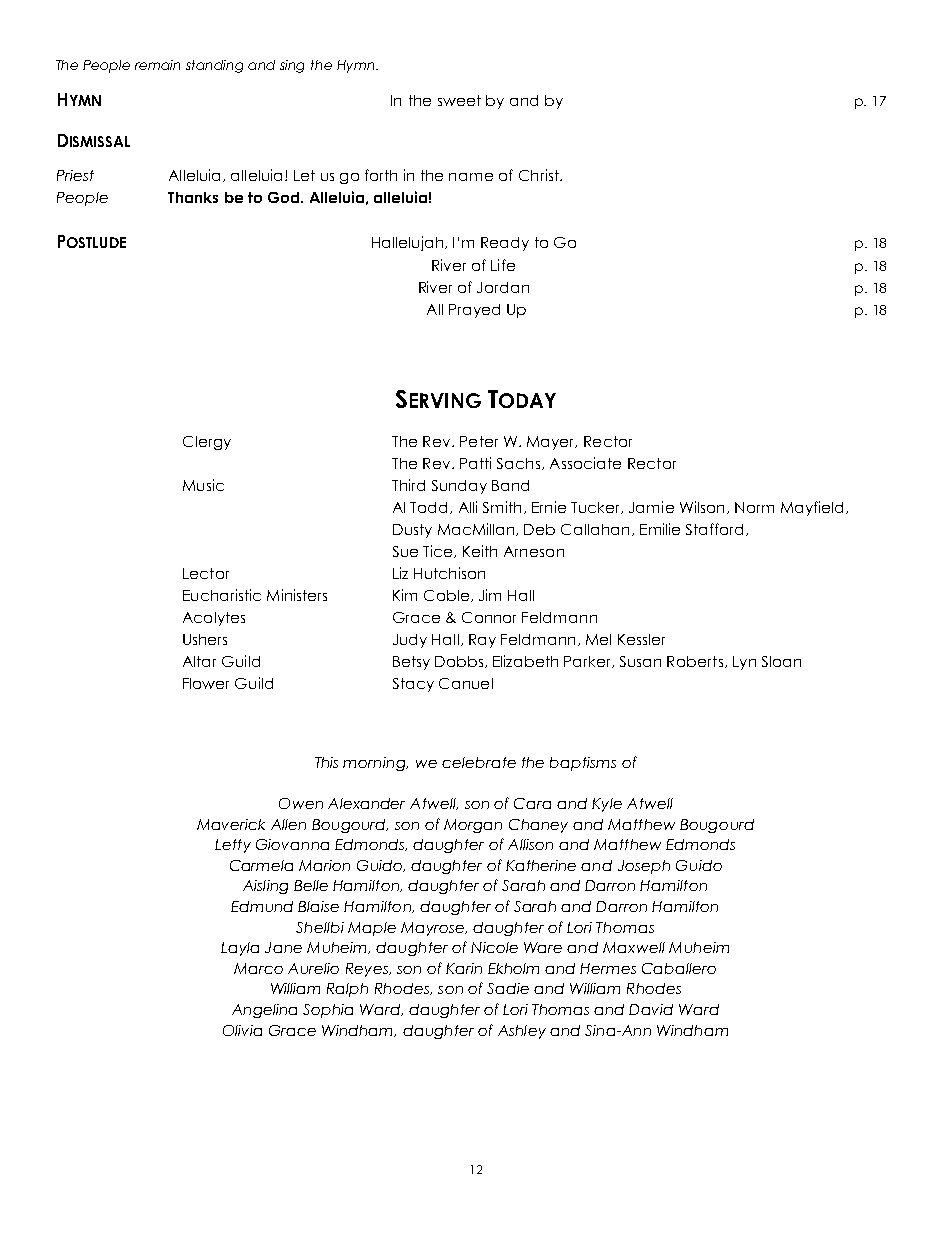  I want to click on Lyn, so click(744, 663).
